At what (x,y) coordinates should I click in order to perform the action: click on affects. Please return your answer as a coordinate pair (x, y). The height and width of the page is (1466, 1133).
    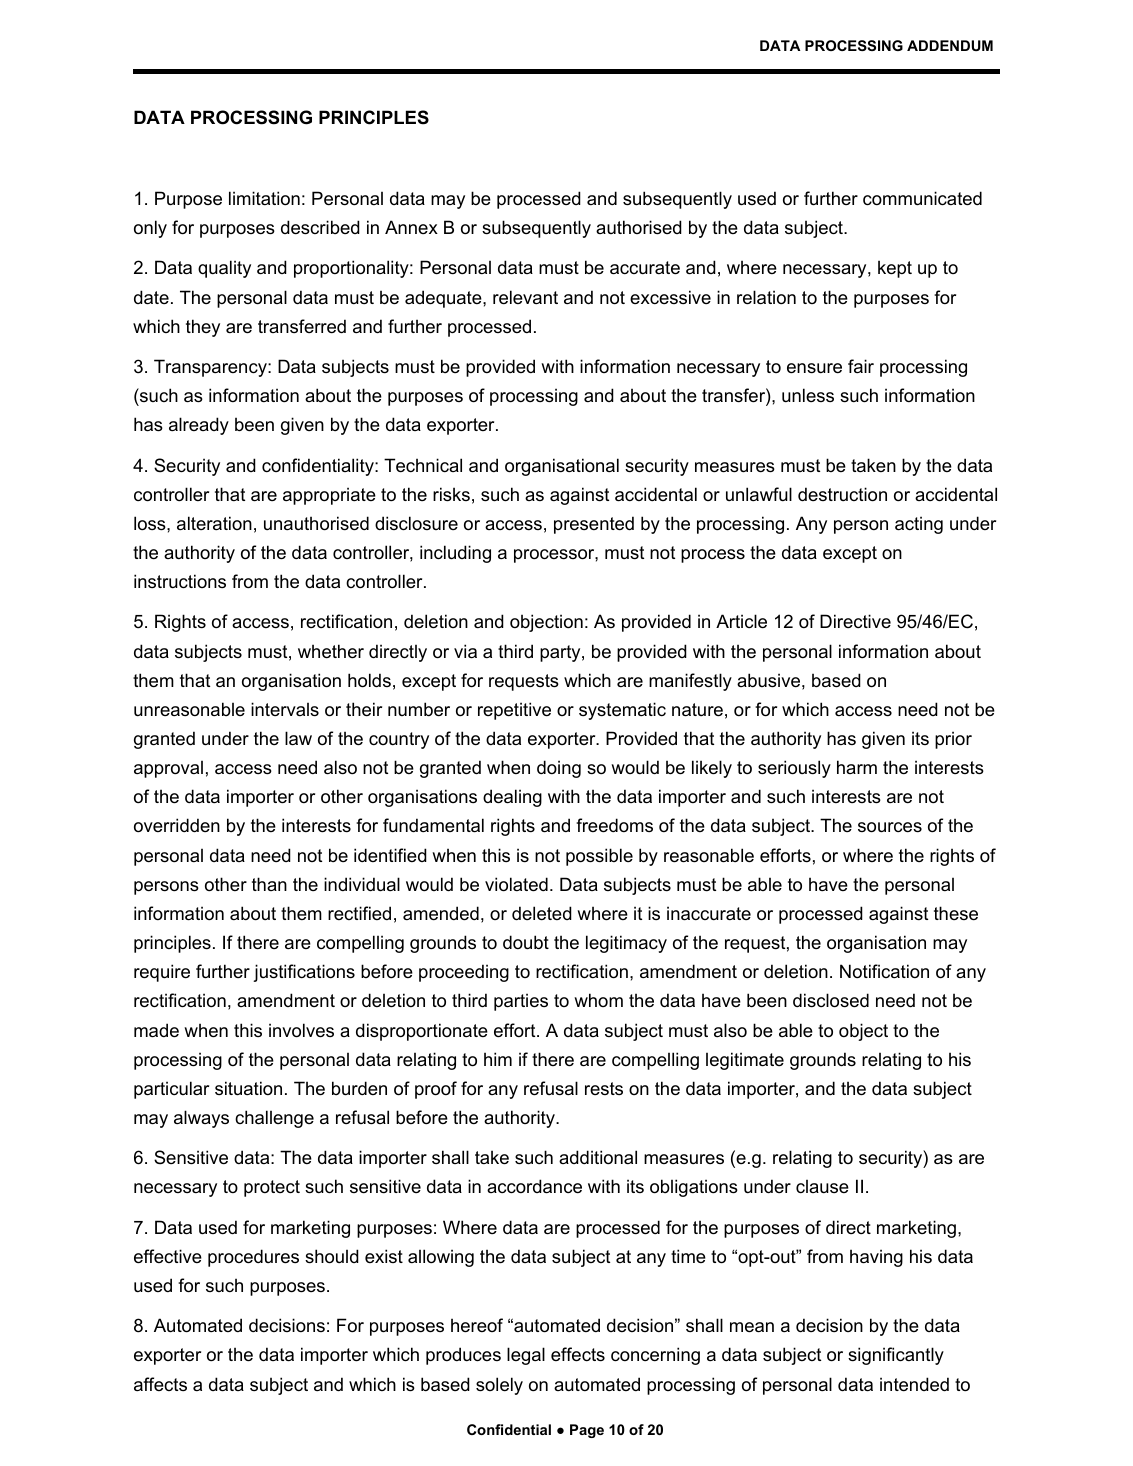
    Looking at the image, I should click on (160, 1384).
